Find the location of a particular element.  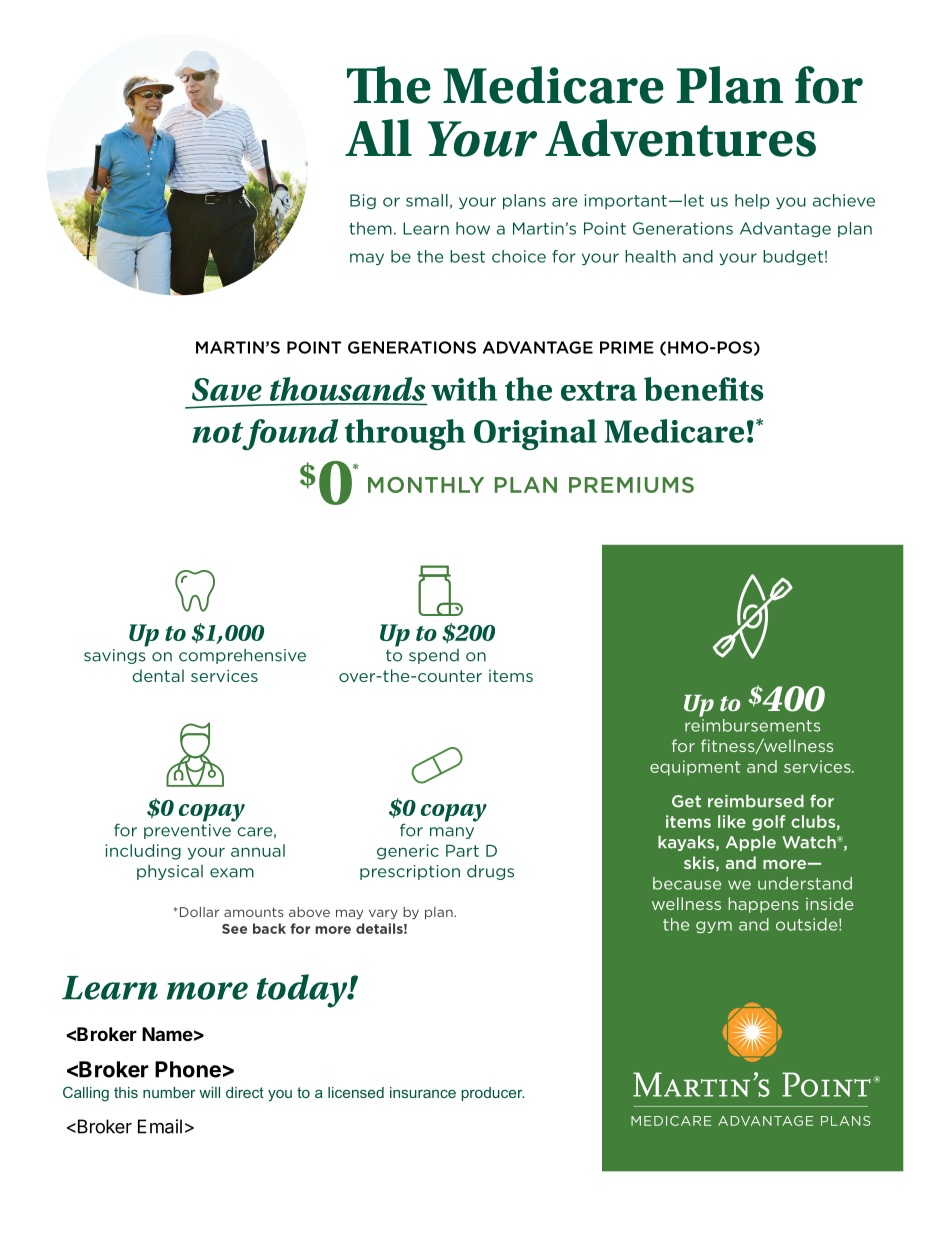

Big is located at coordinates (363, 201).
